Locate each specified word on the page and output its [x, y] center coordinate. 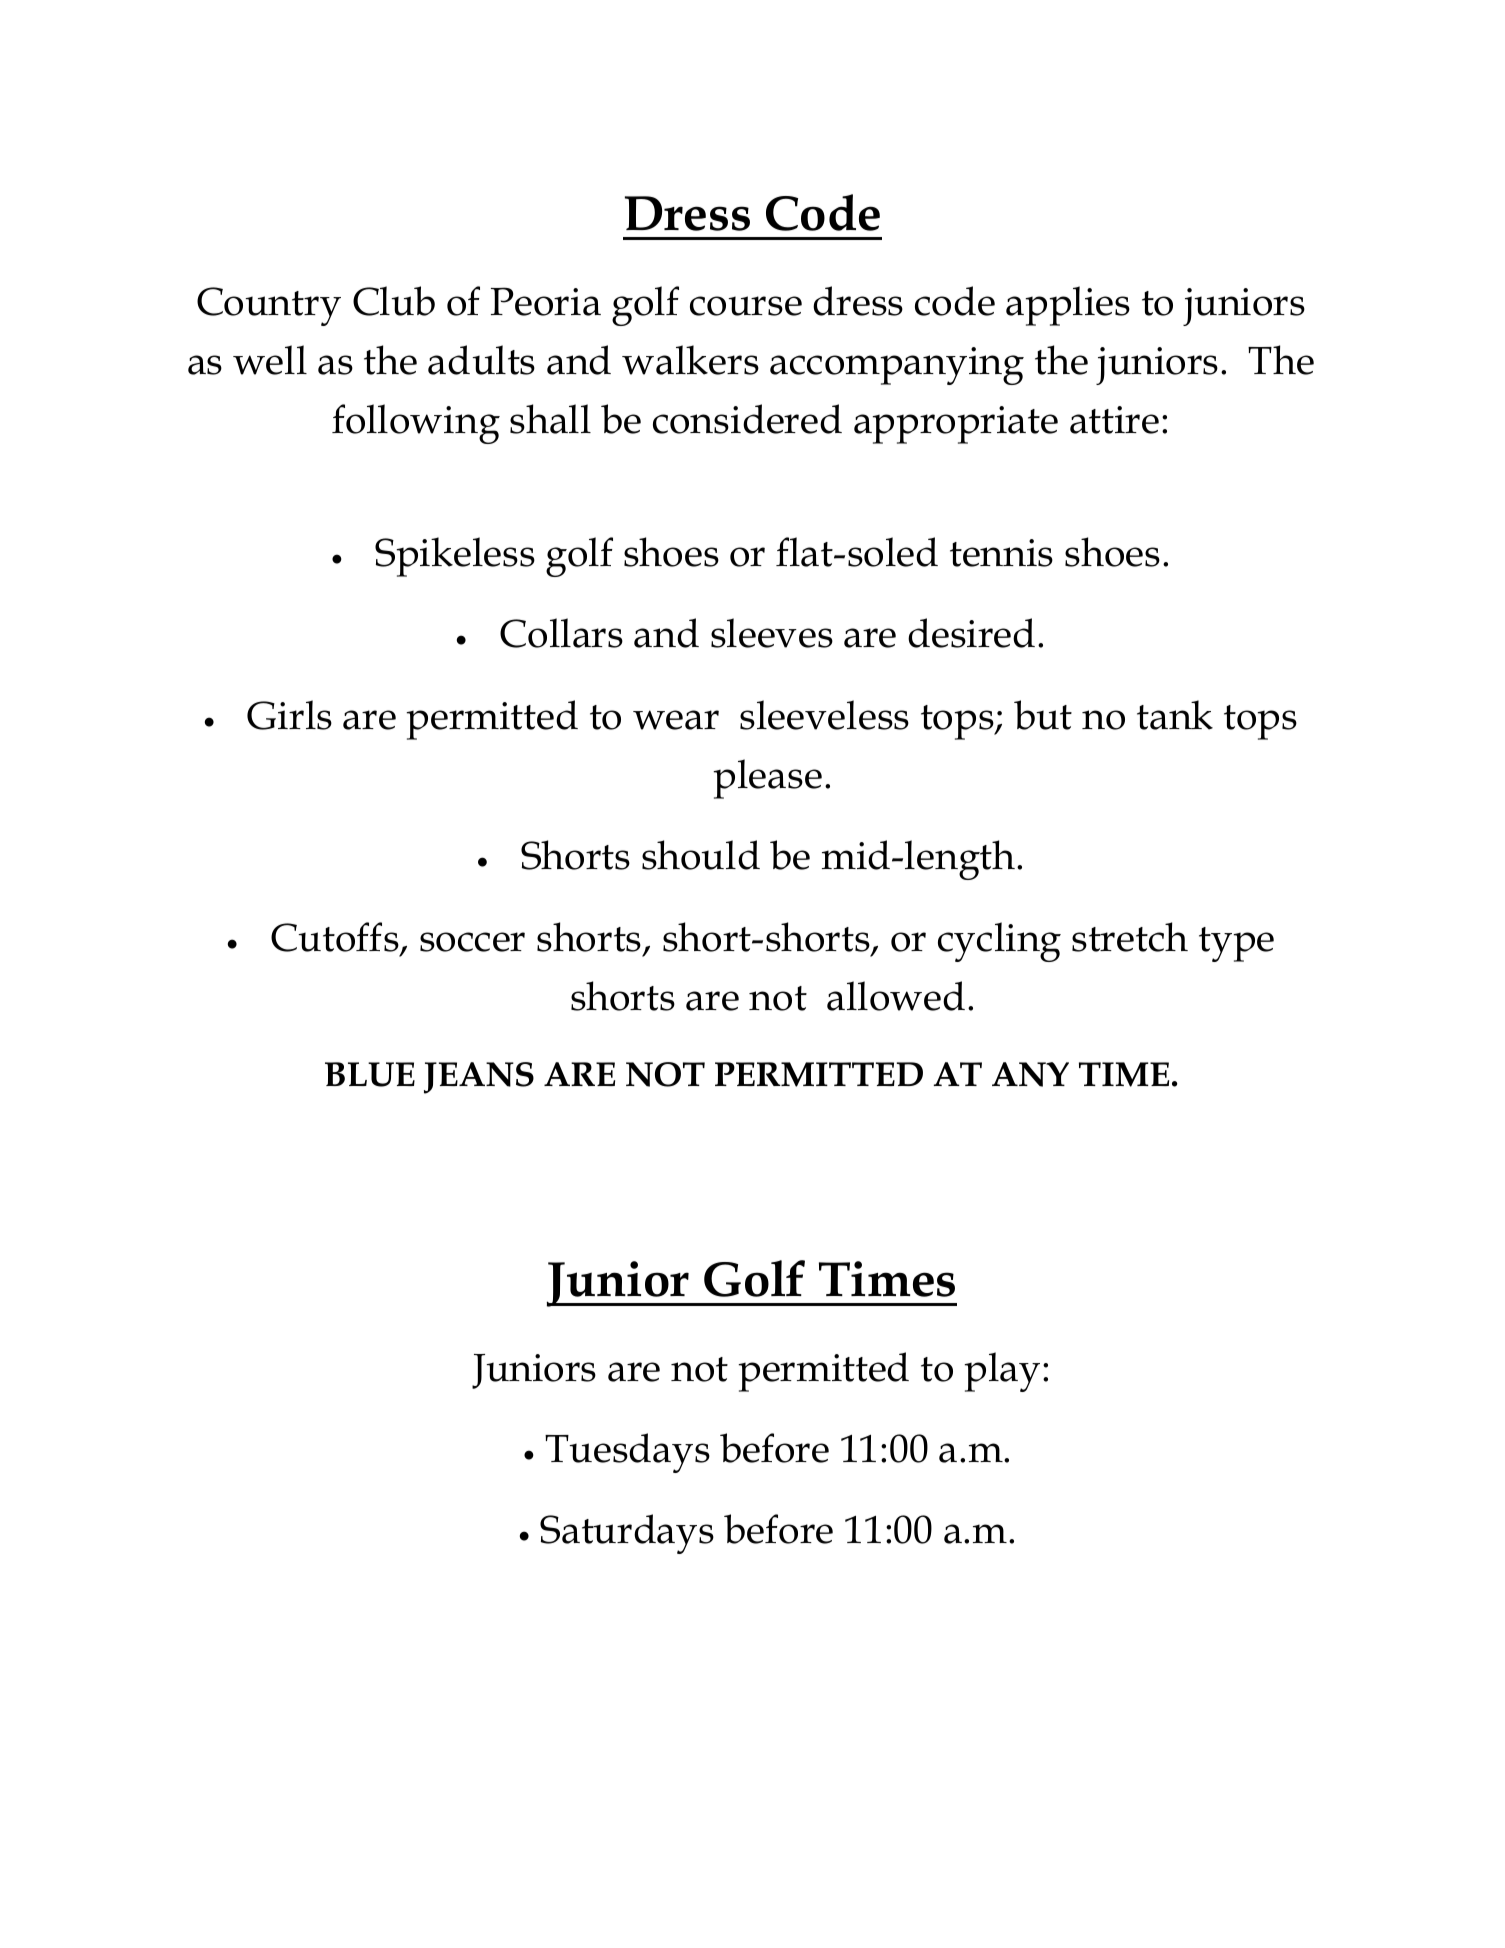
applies [1068, 306]
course [746, 306]
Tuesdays [627, 1453]
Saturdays [627, 1534]
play [1002, 1372]
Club [394, 301]
